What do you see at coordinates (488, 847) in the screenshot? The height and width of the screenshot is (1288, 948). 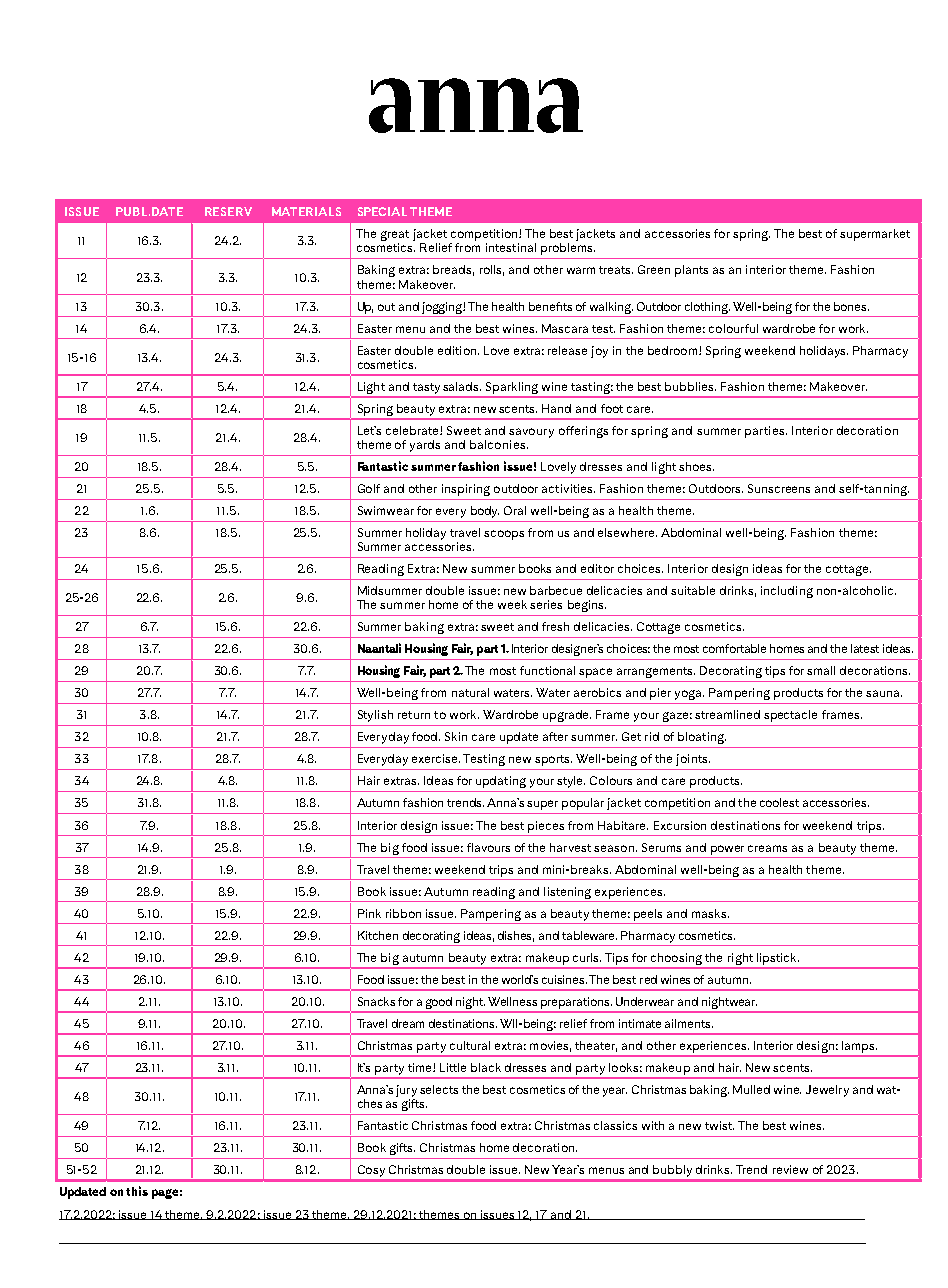 I see `flavours` at bounding box center [488, 847].
